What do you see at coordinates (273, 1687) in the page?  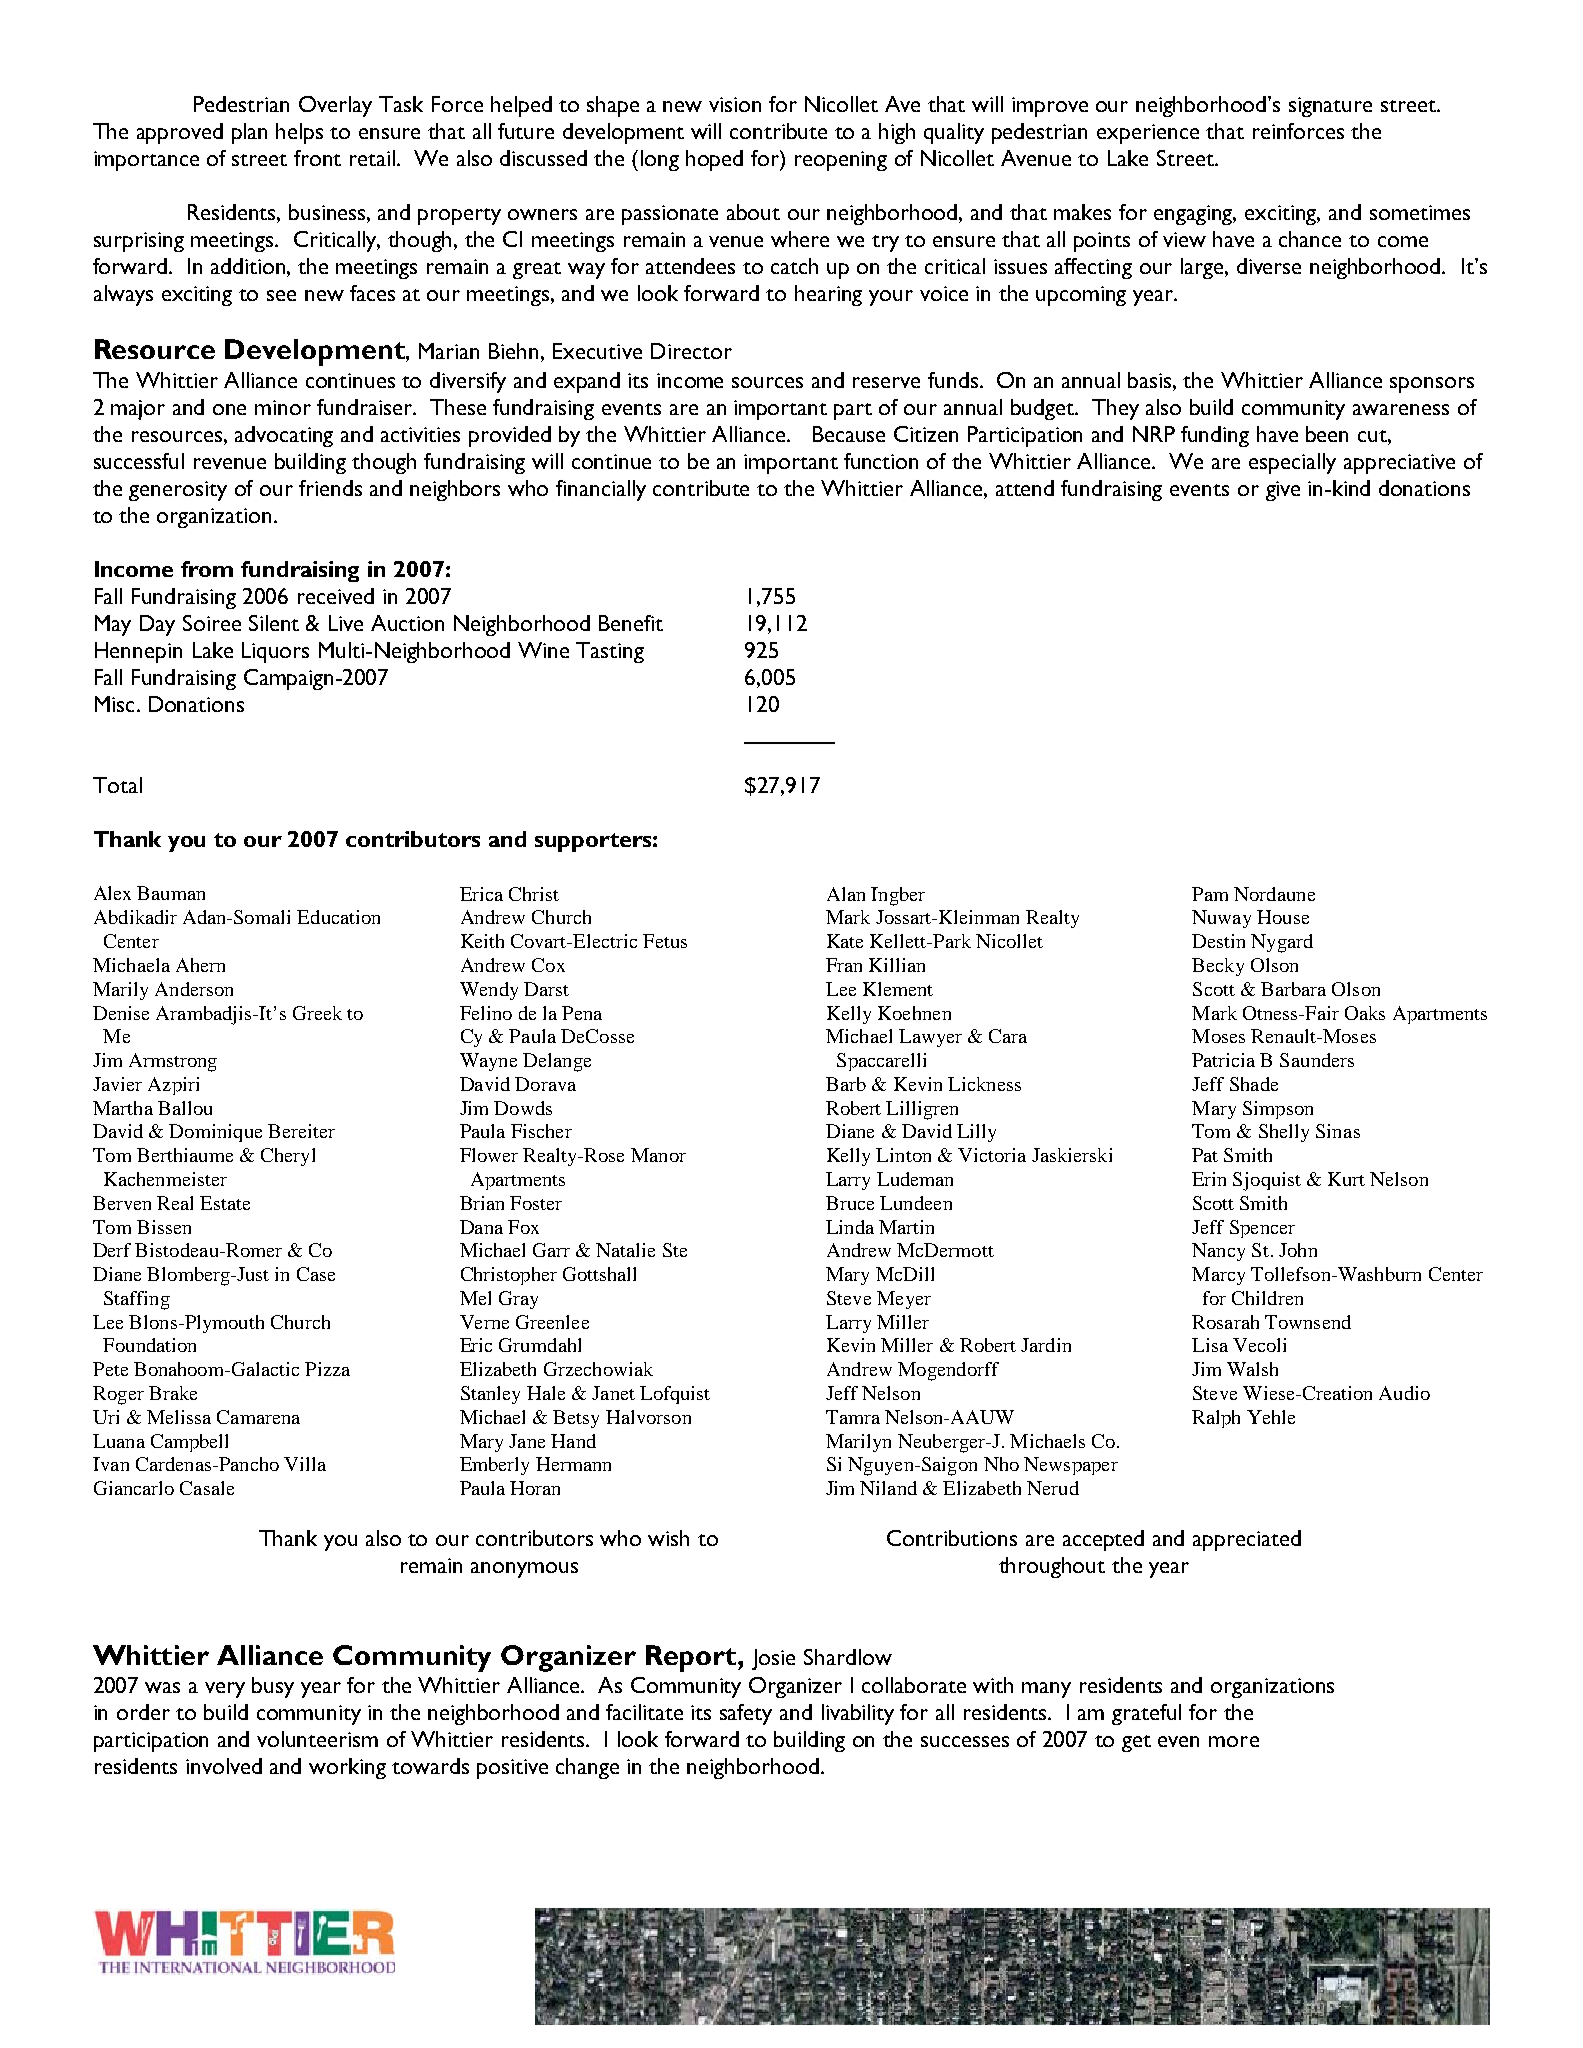 I see `busy` at bounding box center [273, 1687].
